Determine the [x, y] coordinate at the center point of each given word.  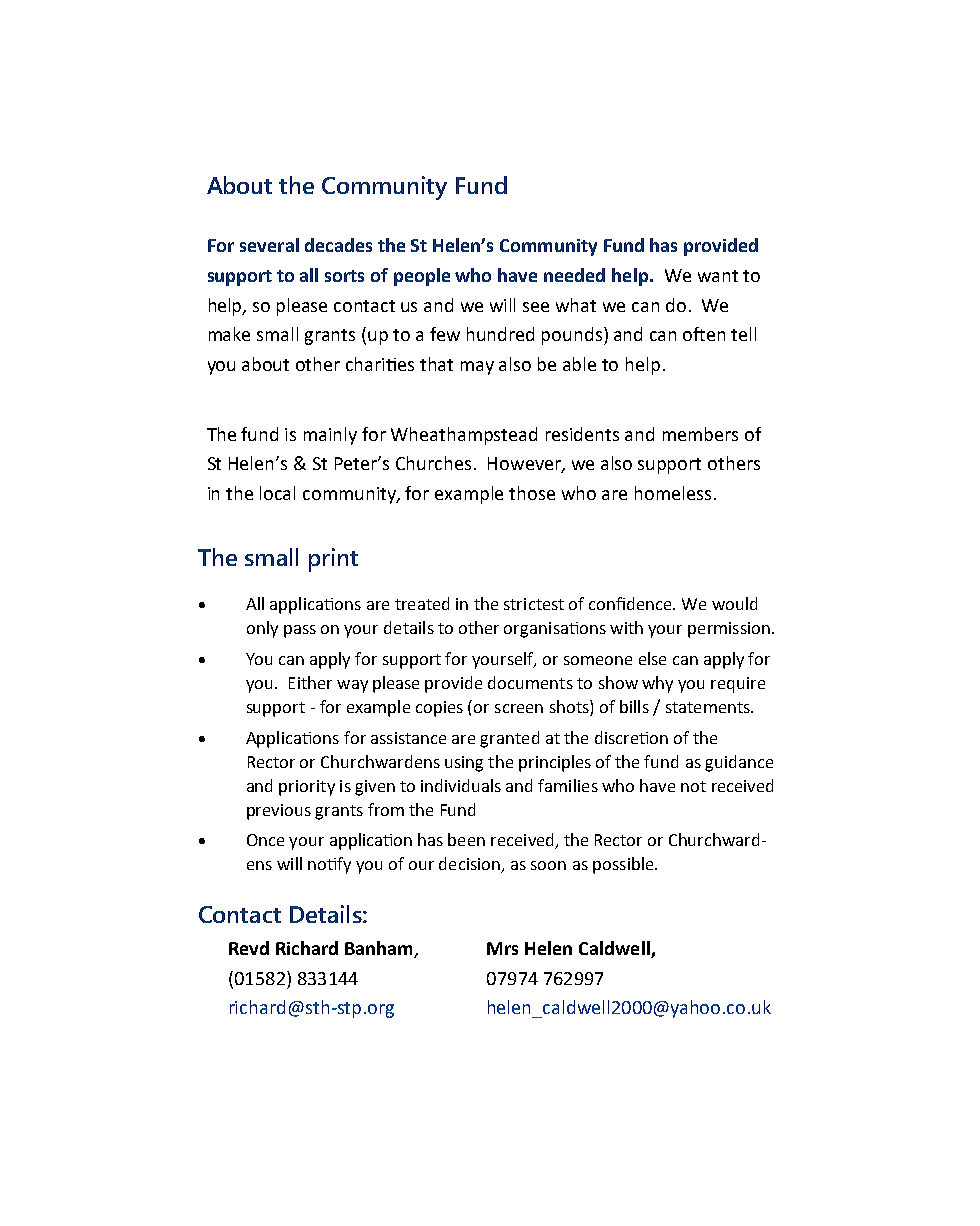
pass [300, 631]
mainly [330, 436]
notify [329, 865]
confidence [631, 603]
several [269, 245]
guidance [739, 763]
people [422, 277]
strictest [534, 604]
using [464, 764]
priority [307, 788]
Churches [433, 463]
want [718, 276]
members [700, 434]
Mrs [502, 948]
